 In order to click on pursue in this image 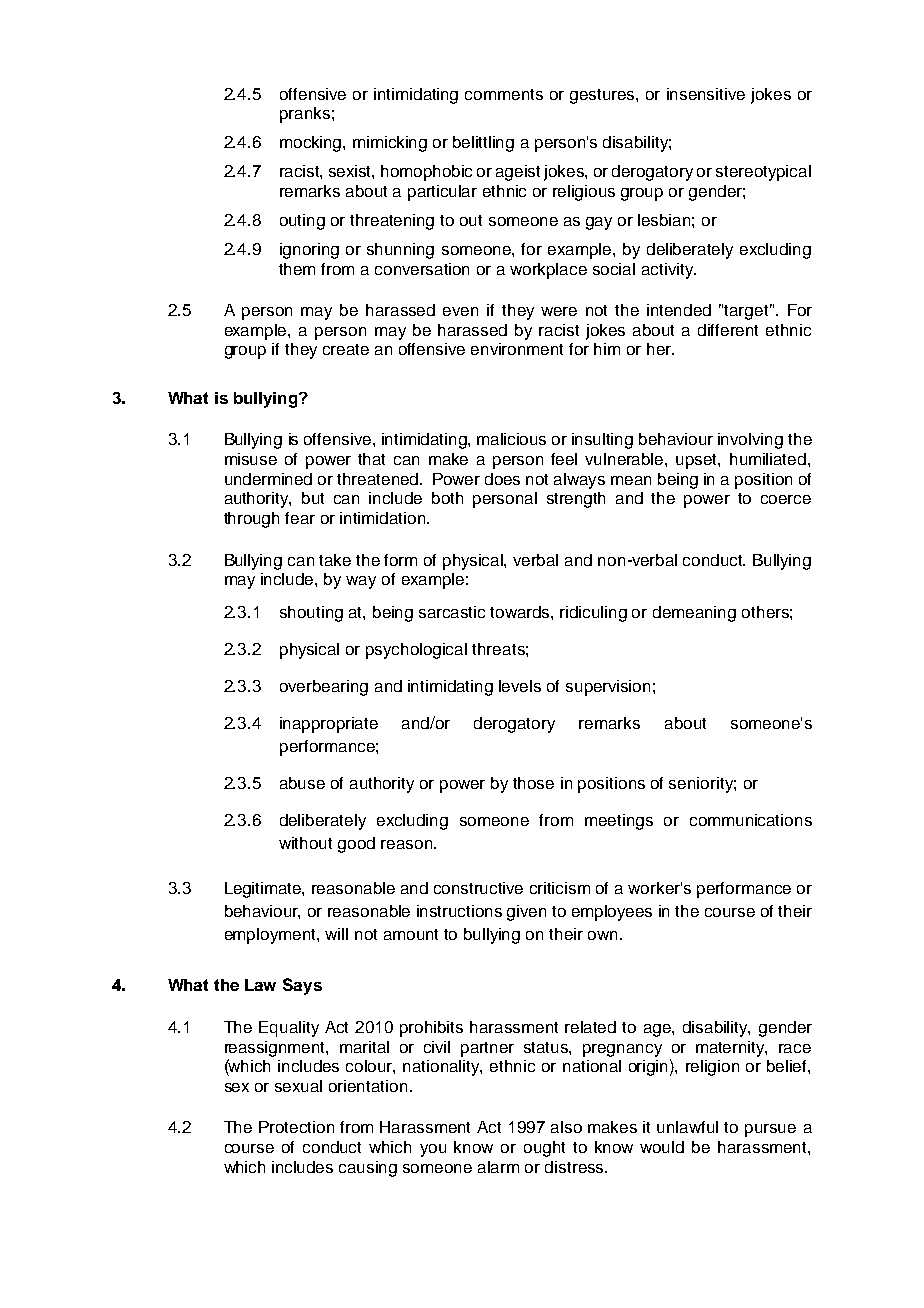, I will do `click(770, 1130)`.
